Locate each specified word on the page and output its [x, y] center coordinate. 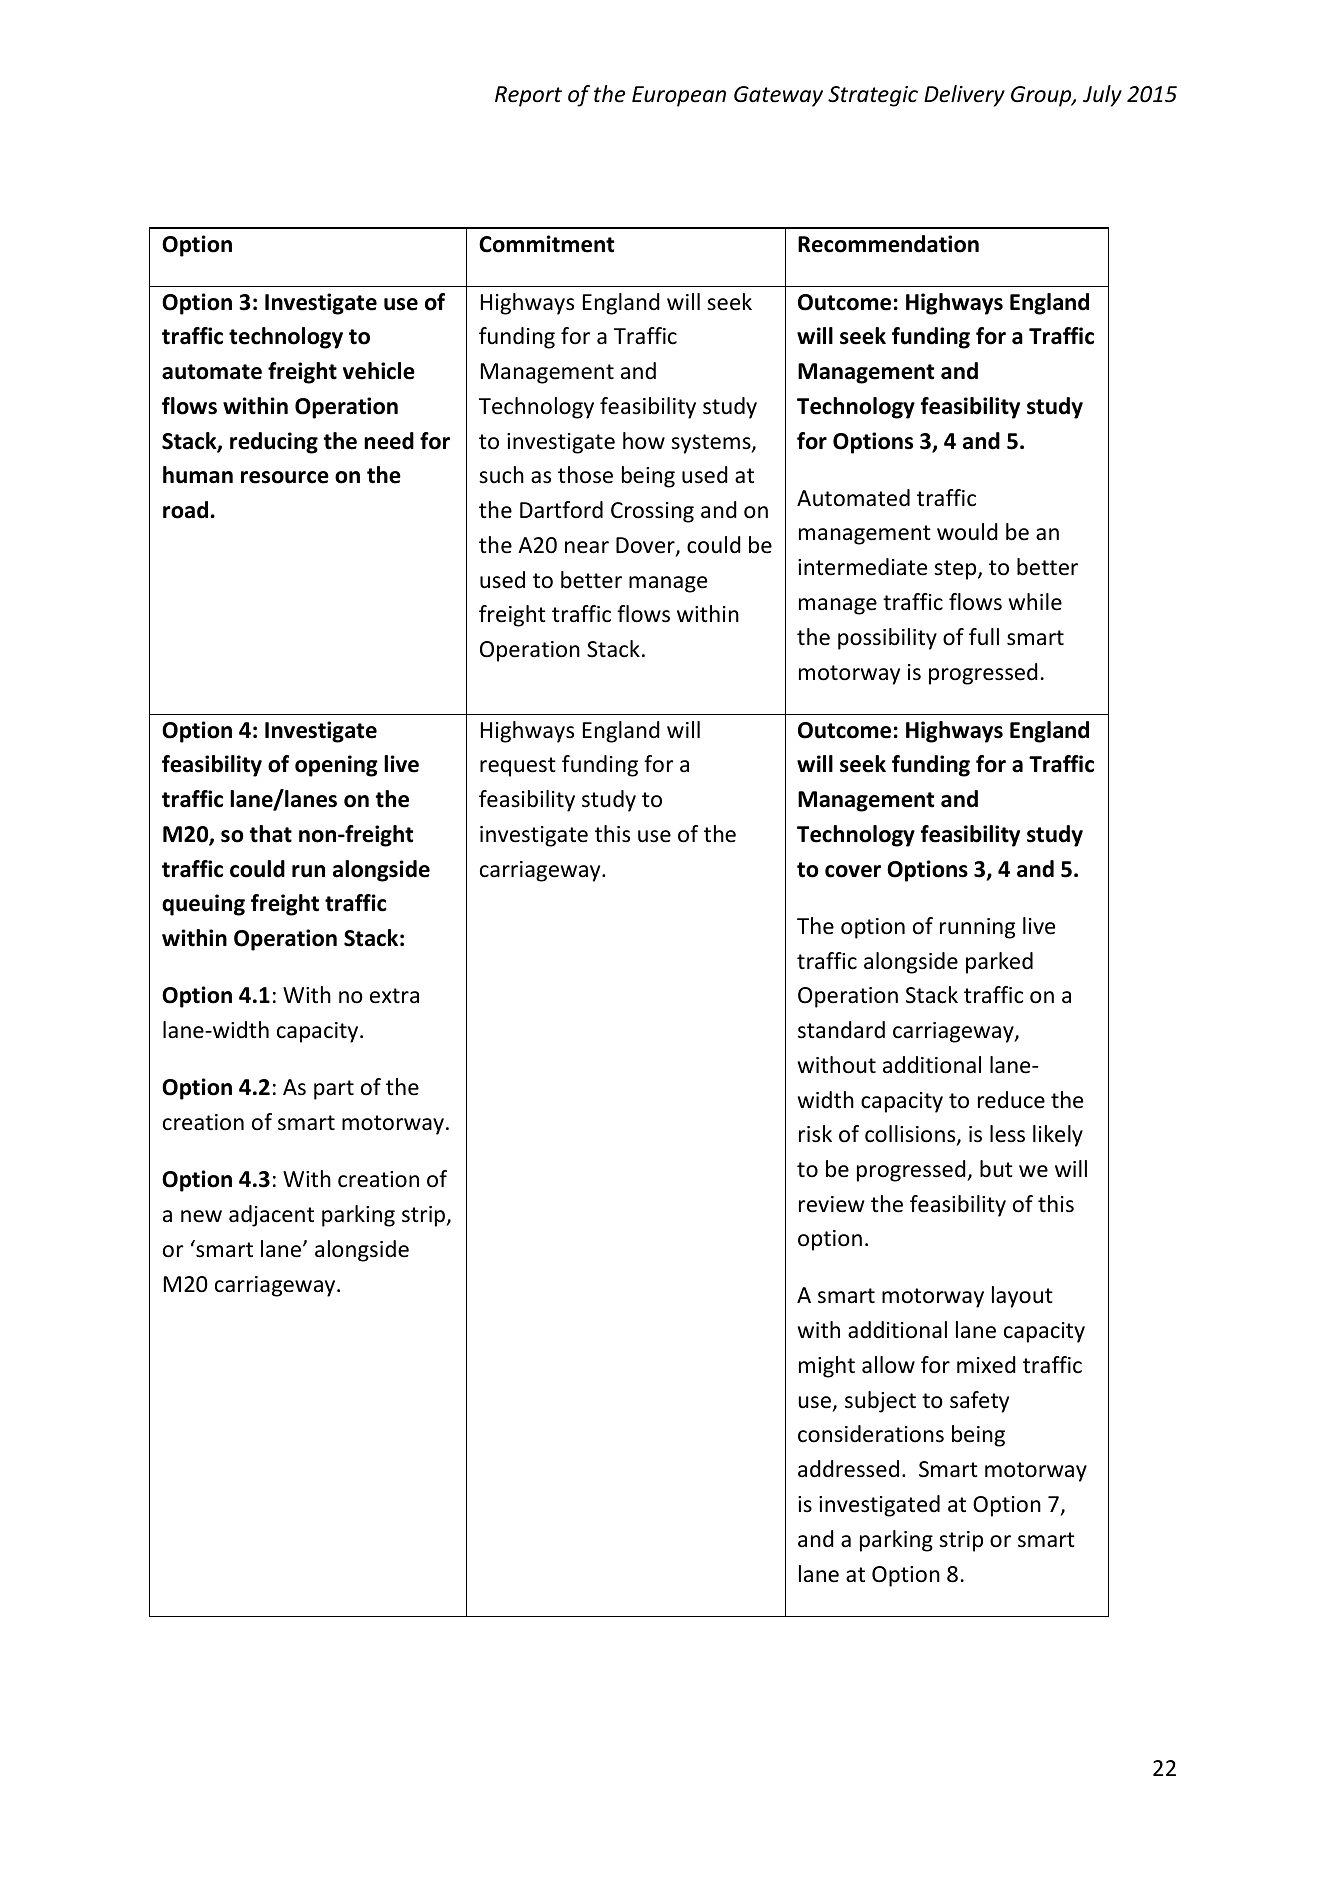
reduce [1011, 1100]
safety [979, 1402]
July [1102, 96]
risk [815, 1134]
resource [285, 477]
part [334, 1090]
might [827, 1367]
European [679, 96]
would [967, 532]
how [644, 441]
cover [853, 871]
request [518, 767]
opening [336, 766]
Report [528, 96]
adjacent [271, 1216]
